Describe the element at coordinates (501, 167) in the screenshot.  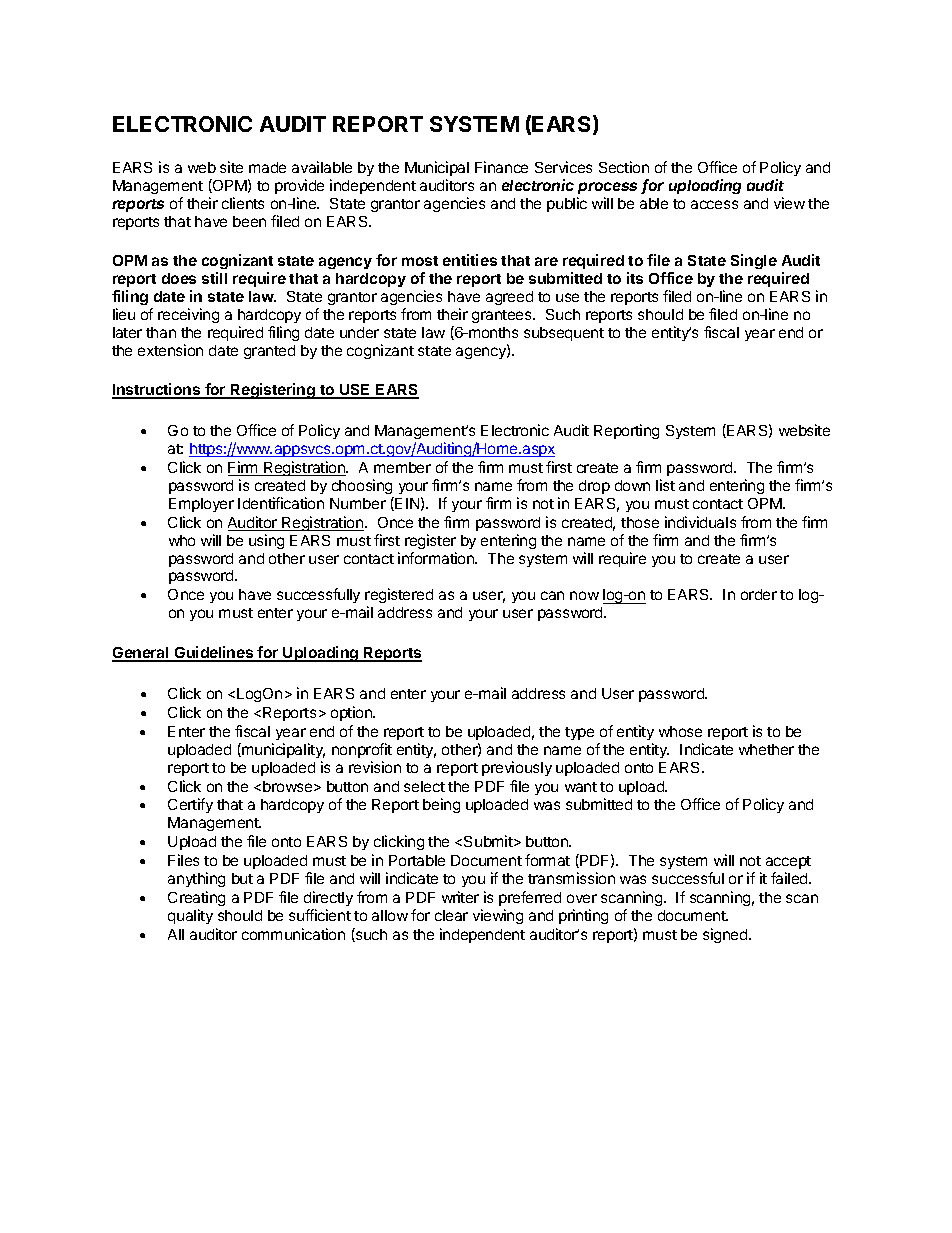
I see `Finance` at that location.
